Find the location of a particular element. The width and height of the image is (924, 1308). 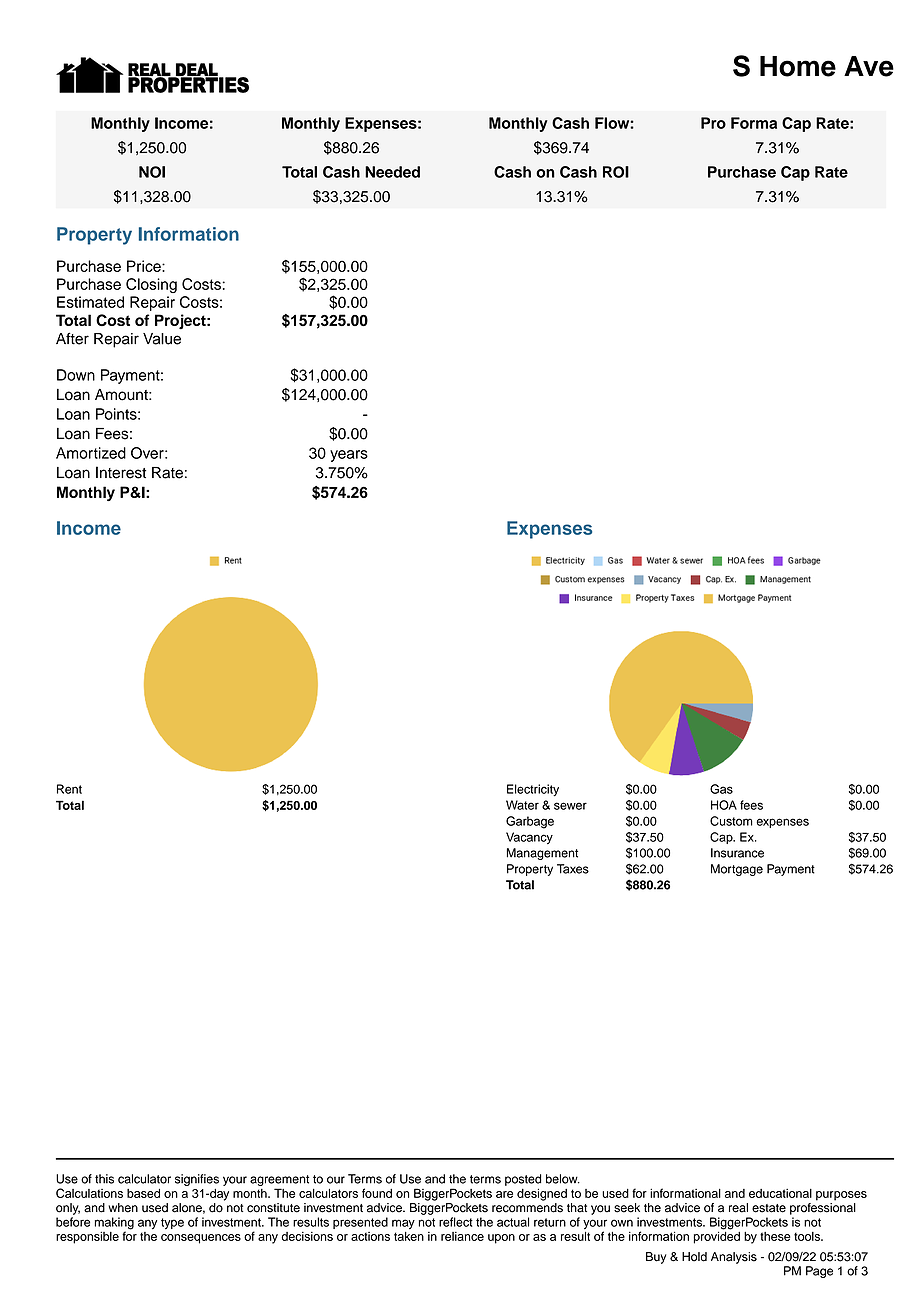

these is located at coordinates (775, 1236).
